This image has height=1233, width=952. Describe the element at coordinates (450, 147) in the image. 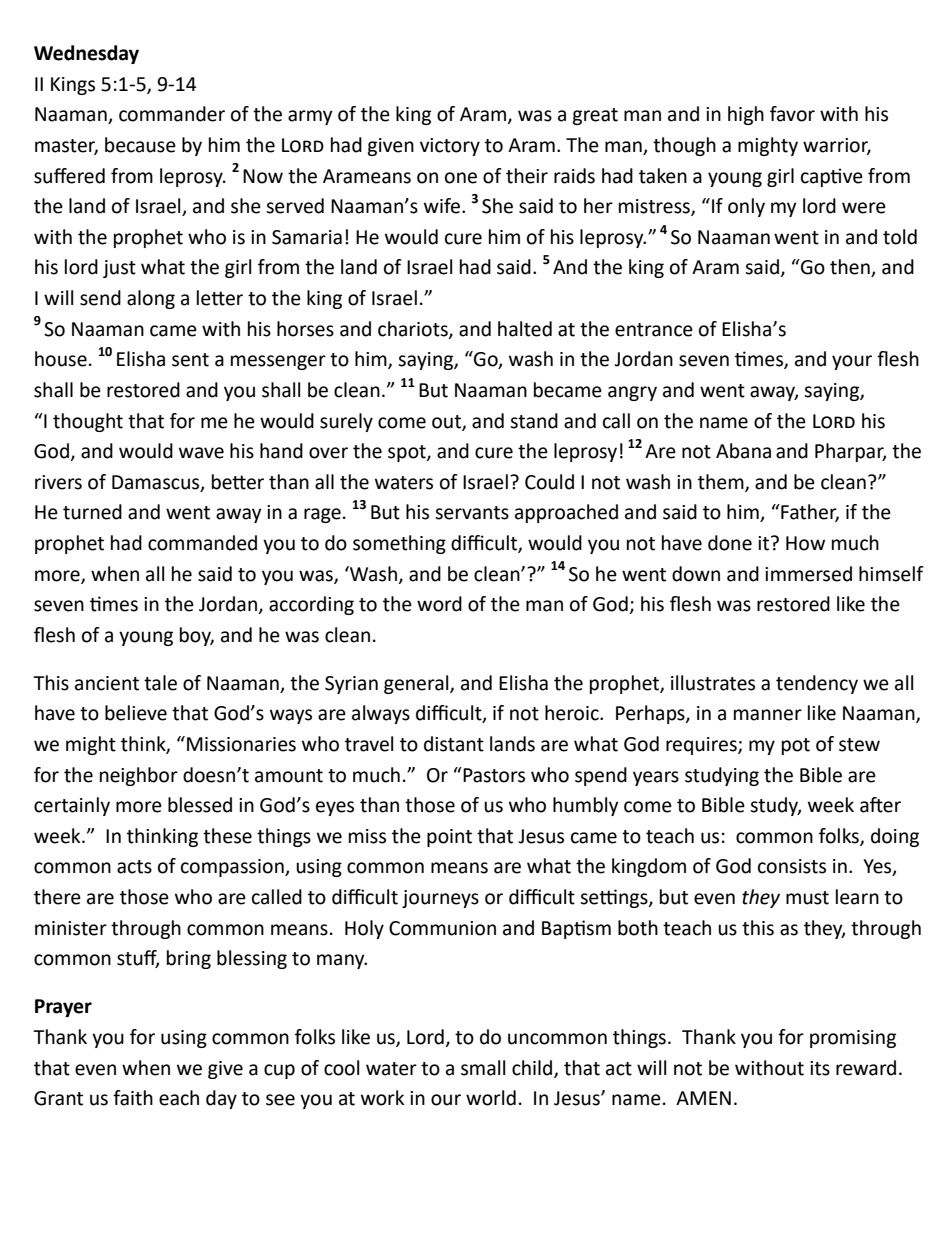

I see `victory` at that location.
